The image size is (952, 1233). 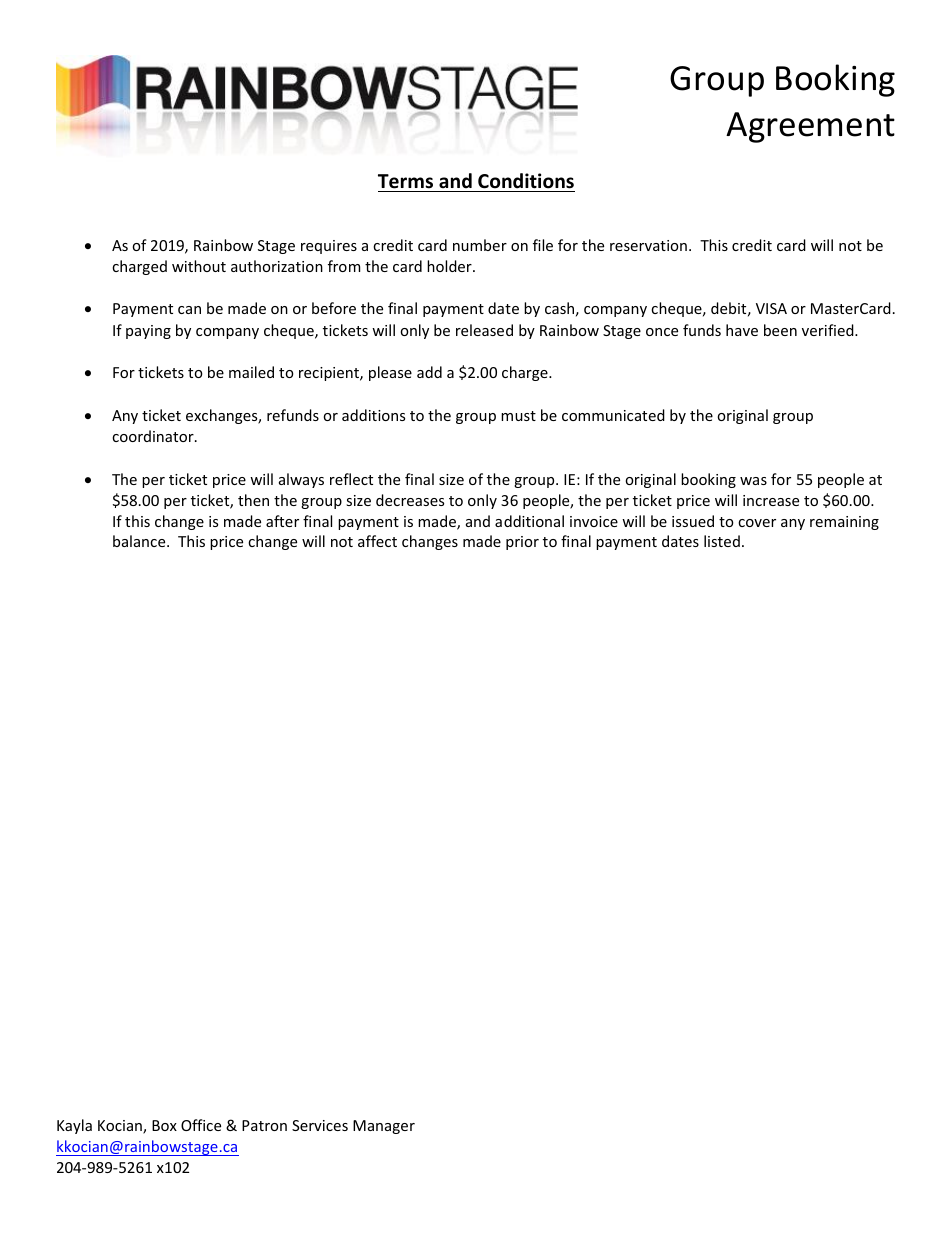 I want to click on Agreement, so click(x=810, y=127).
